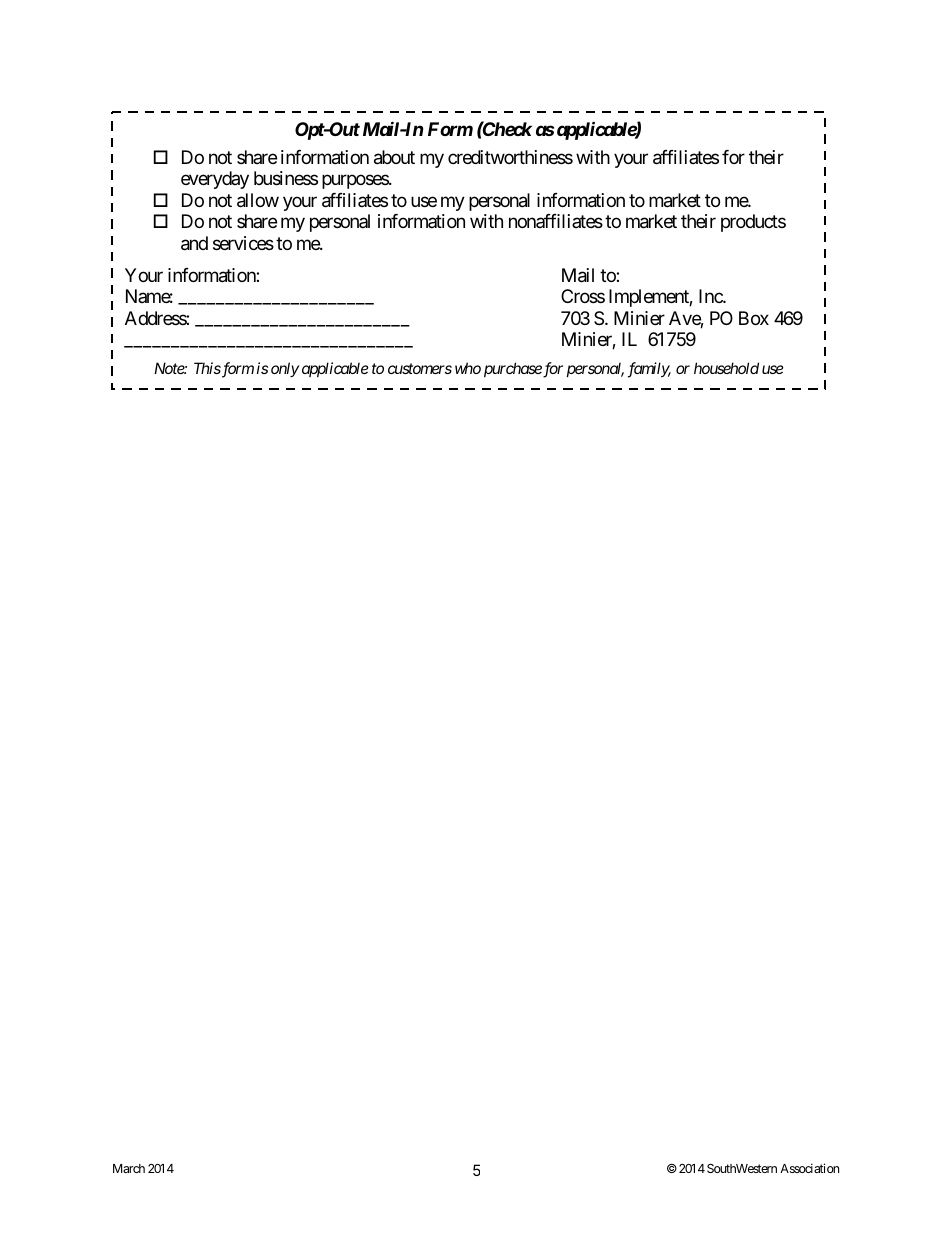  Describe the element at coordinates (243, 243) in the screenshot. I see `services` at that location.
